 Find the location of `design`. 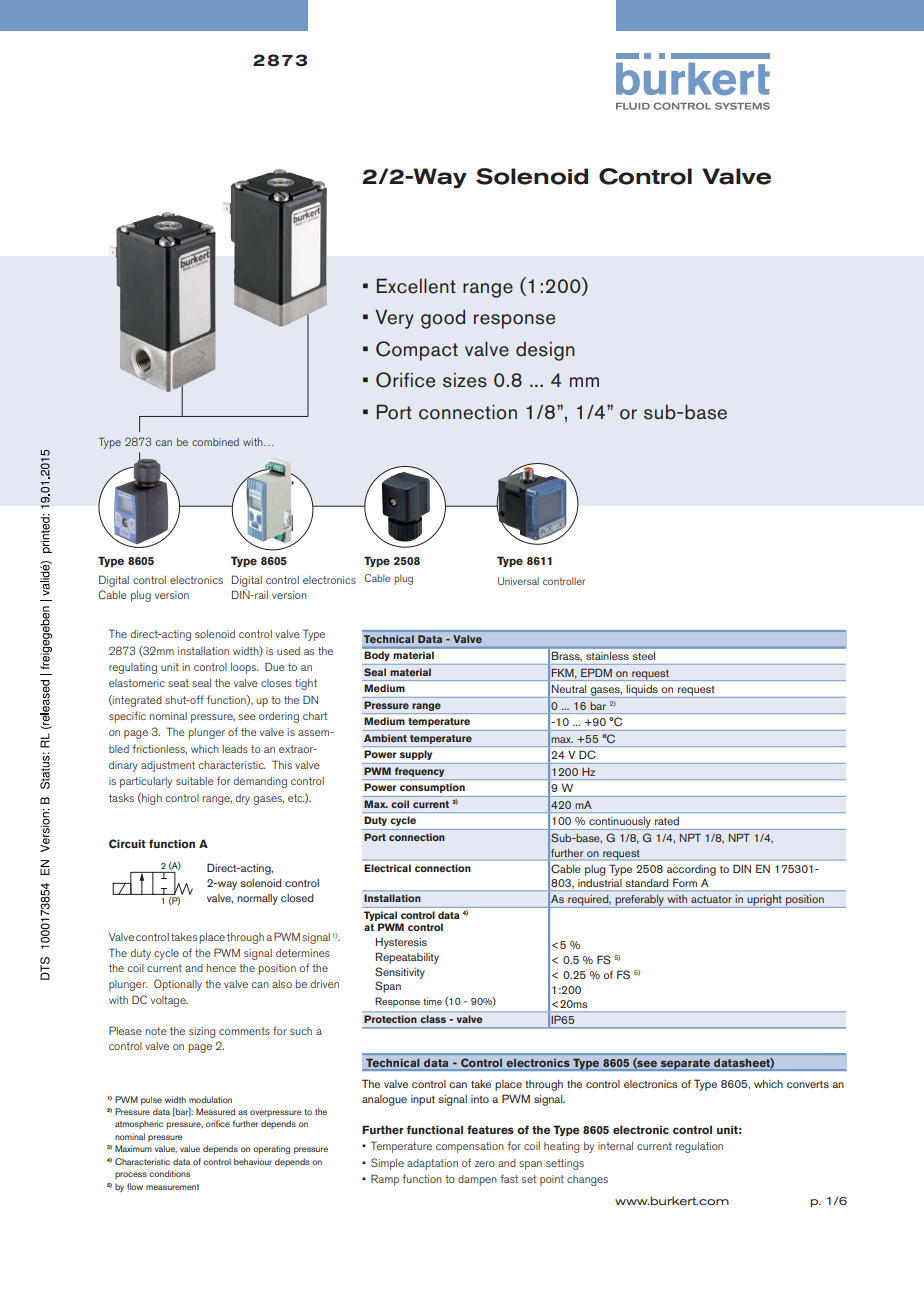

design is located at coordinates (545, 351).
